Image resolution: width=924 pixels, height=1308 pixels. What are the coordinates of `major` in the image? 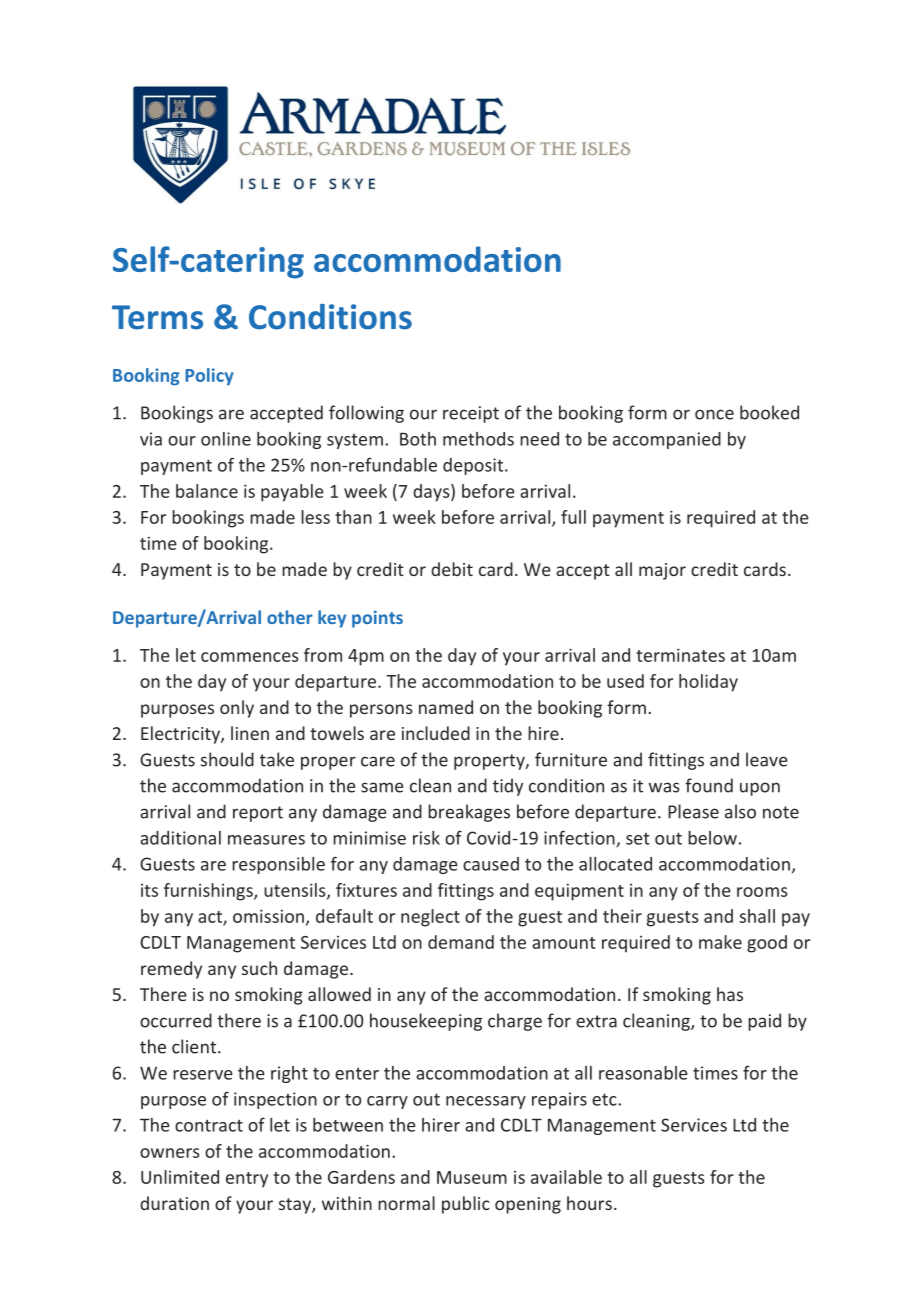 It's located at (662, 571).
